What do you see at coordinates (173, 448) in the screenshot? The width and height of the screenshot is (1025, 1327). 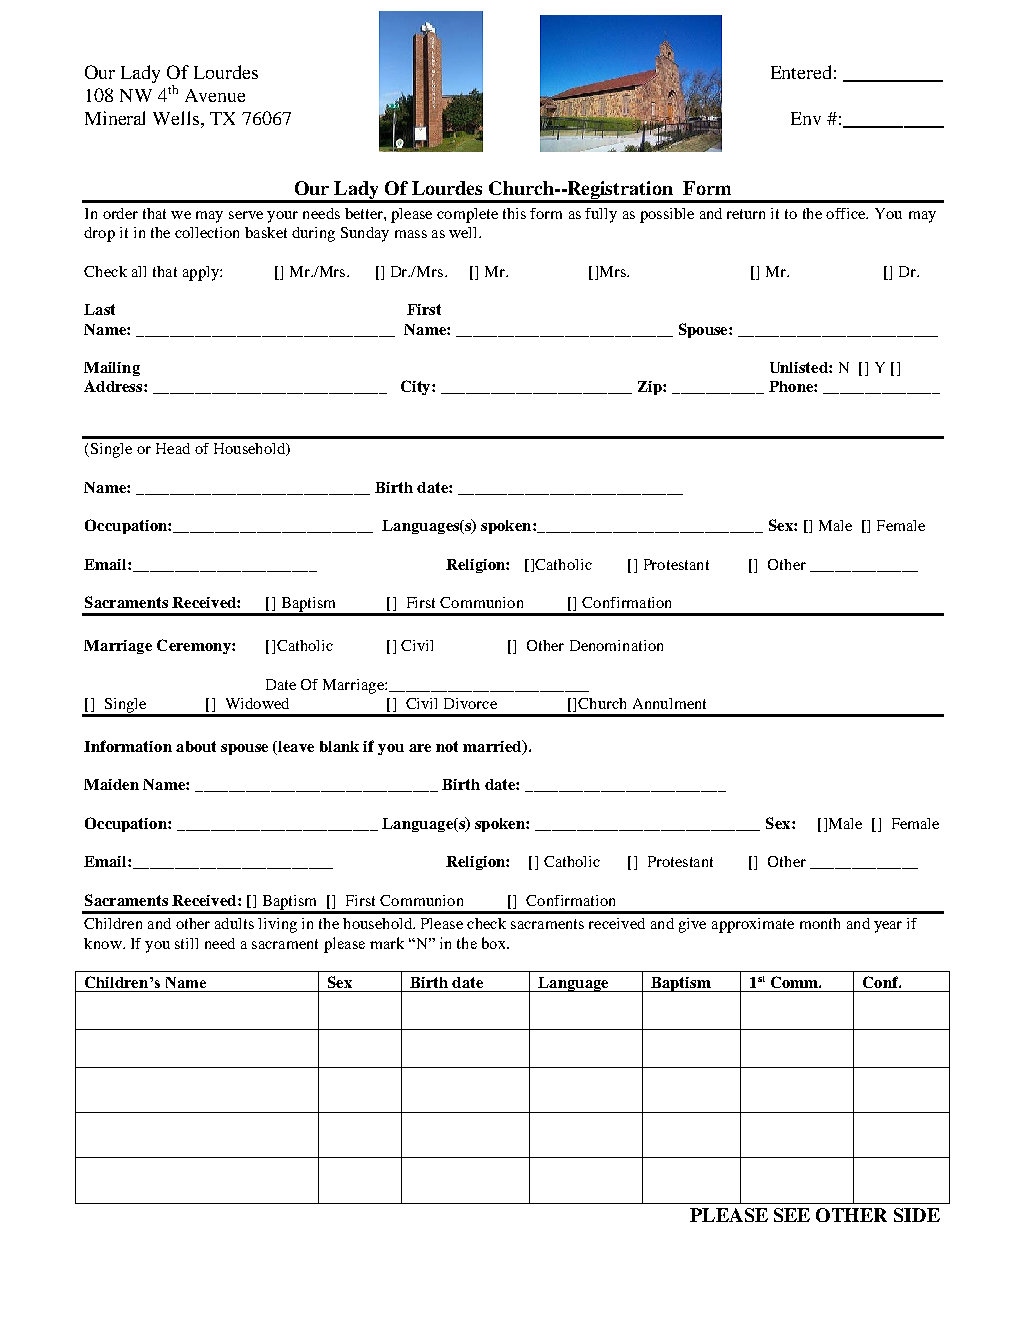 I see `Head` at bounding box center [173, 448].
